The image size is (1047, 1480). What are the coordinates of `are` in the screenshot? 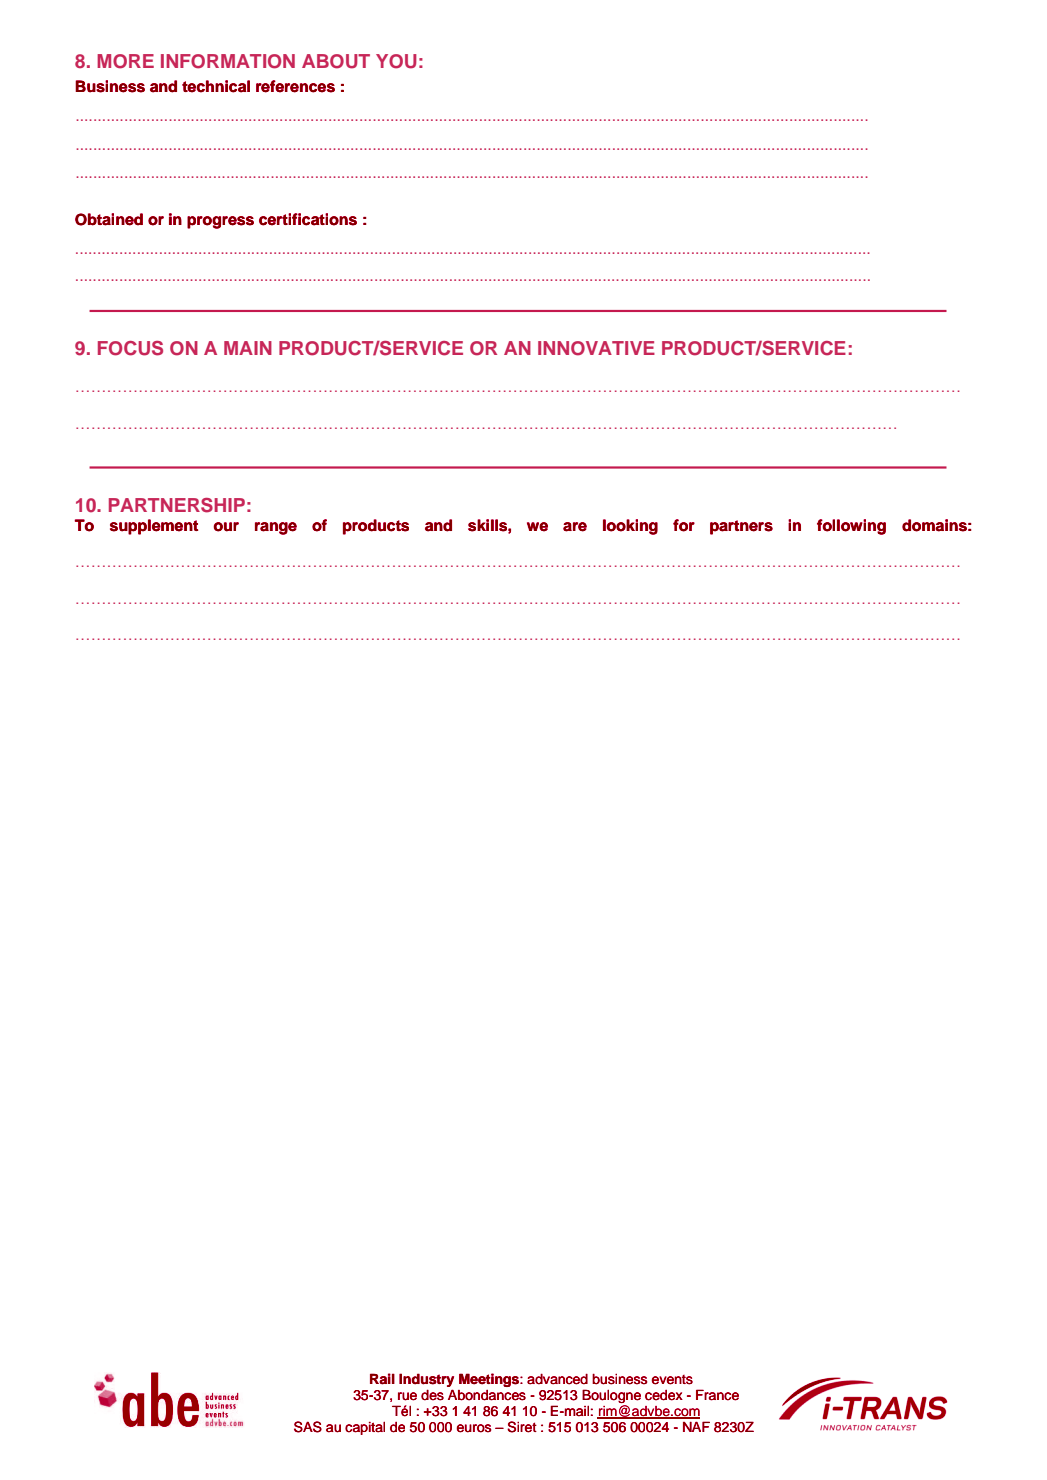 It's located at (575, 527).
